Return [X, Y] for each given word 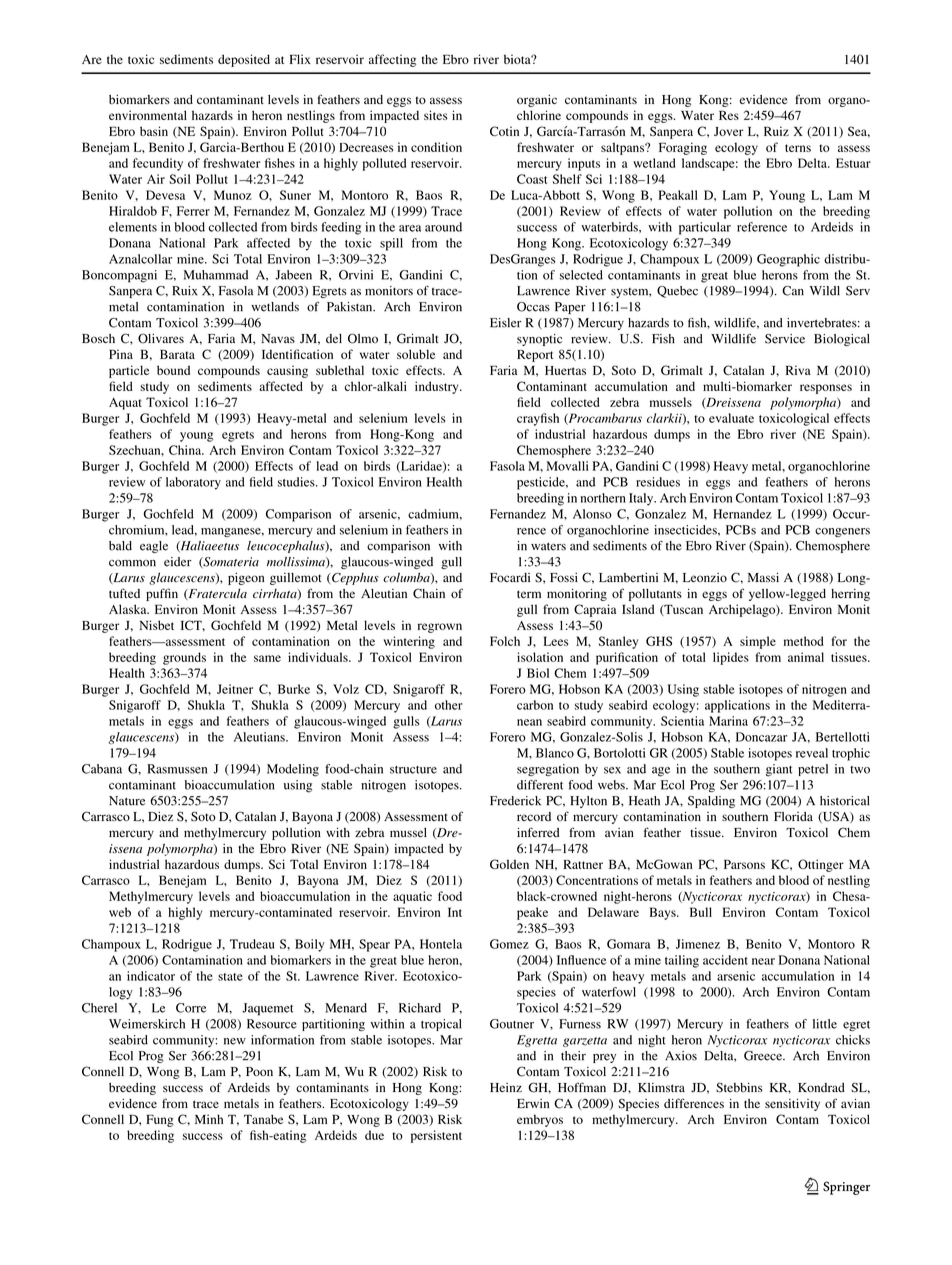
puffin [162, 594]
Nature [127, 801]
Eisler [506, 323]
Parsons [744, 864]
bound [173, 370]
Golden [509, 864]
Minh [209, 1119]
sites [436, 115]
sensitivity [792, 1105]
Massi [763, 577]
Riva [798, 370]
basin [154, 131]
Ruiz [776, 131]
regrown [440, 628]
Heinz [506, 1087]
